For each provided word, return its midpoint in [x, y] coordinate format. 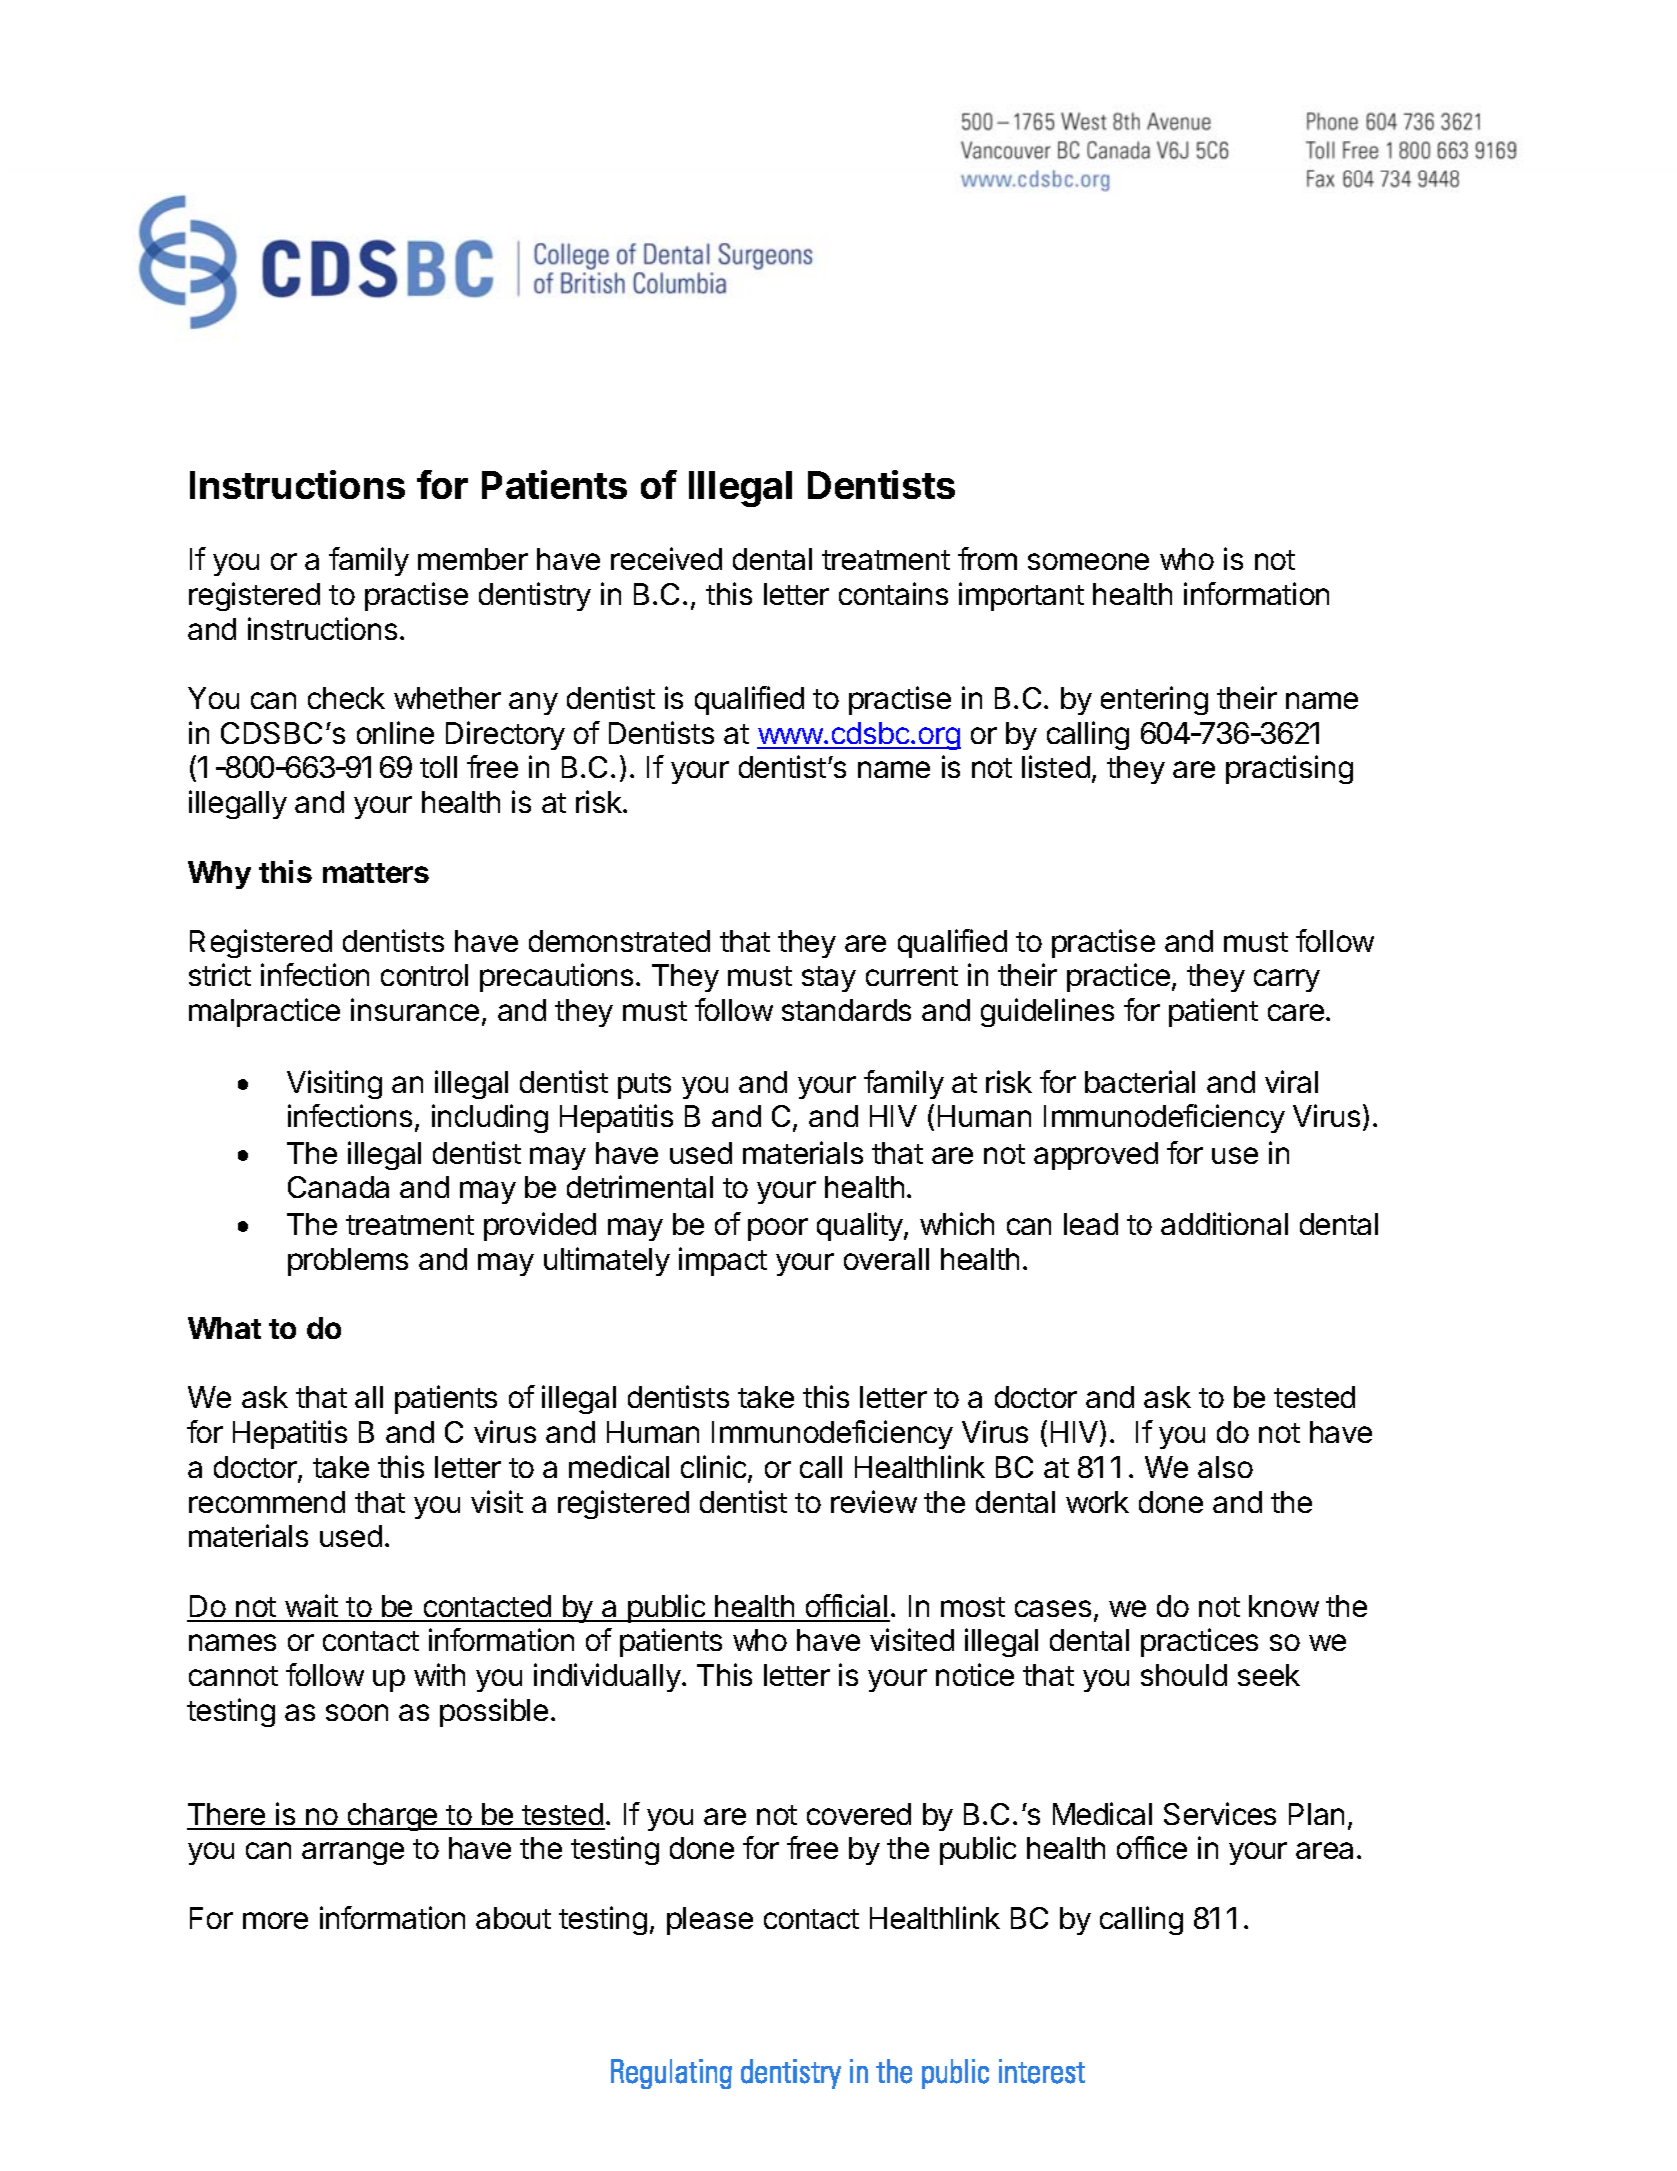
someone [1088, 561]
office [1152, 1847]
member [473, 559]
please [710, 1921]
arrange [353, 1853]
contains [893, 593]
